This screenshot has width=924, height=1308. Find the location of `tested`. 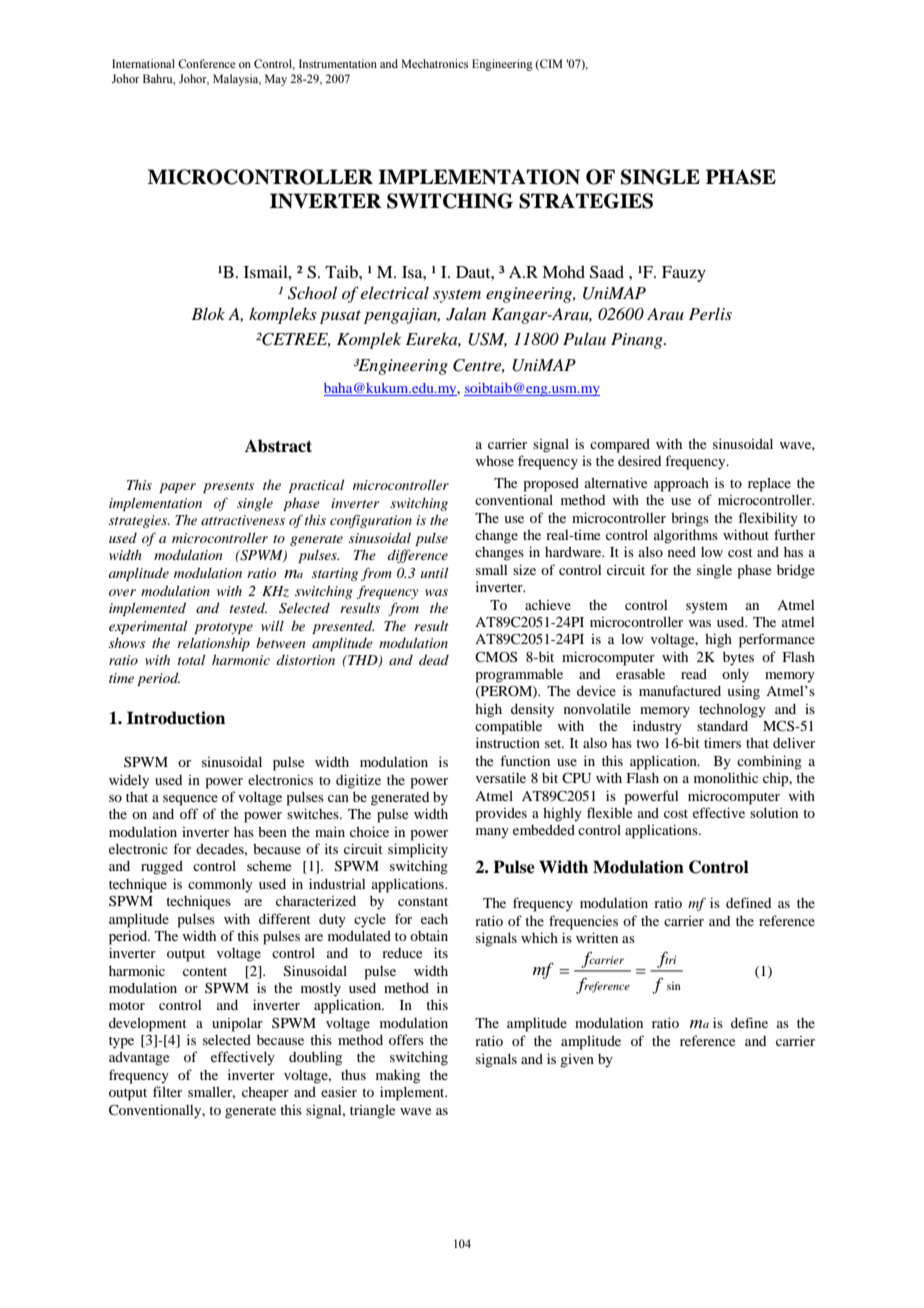

tested is located at coordinates (248, 607).
